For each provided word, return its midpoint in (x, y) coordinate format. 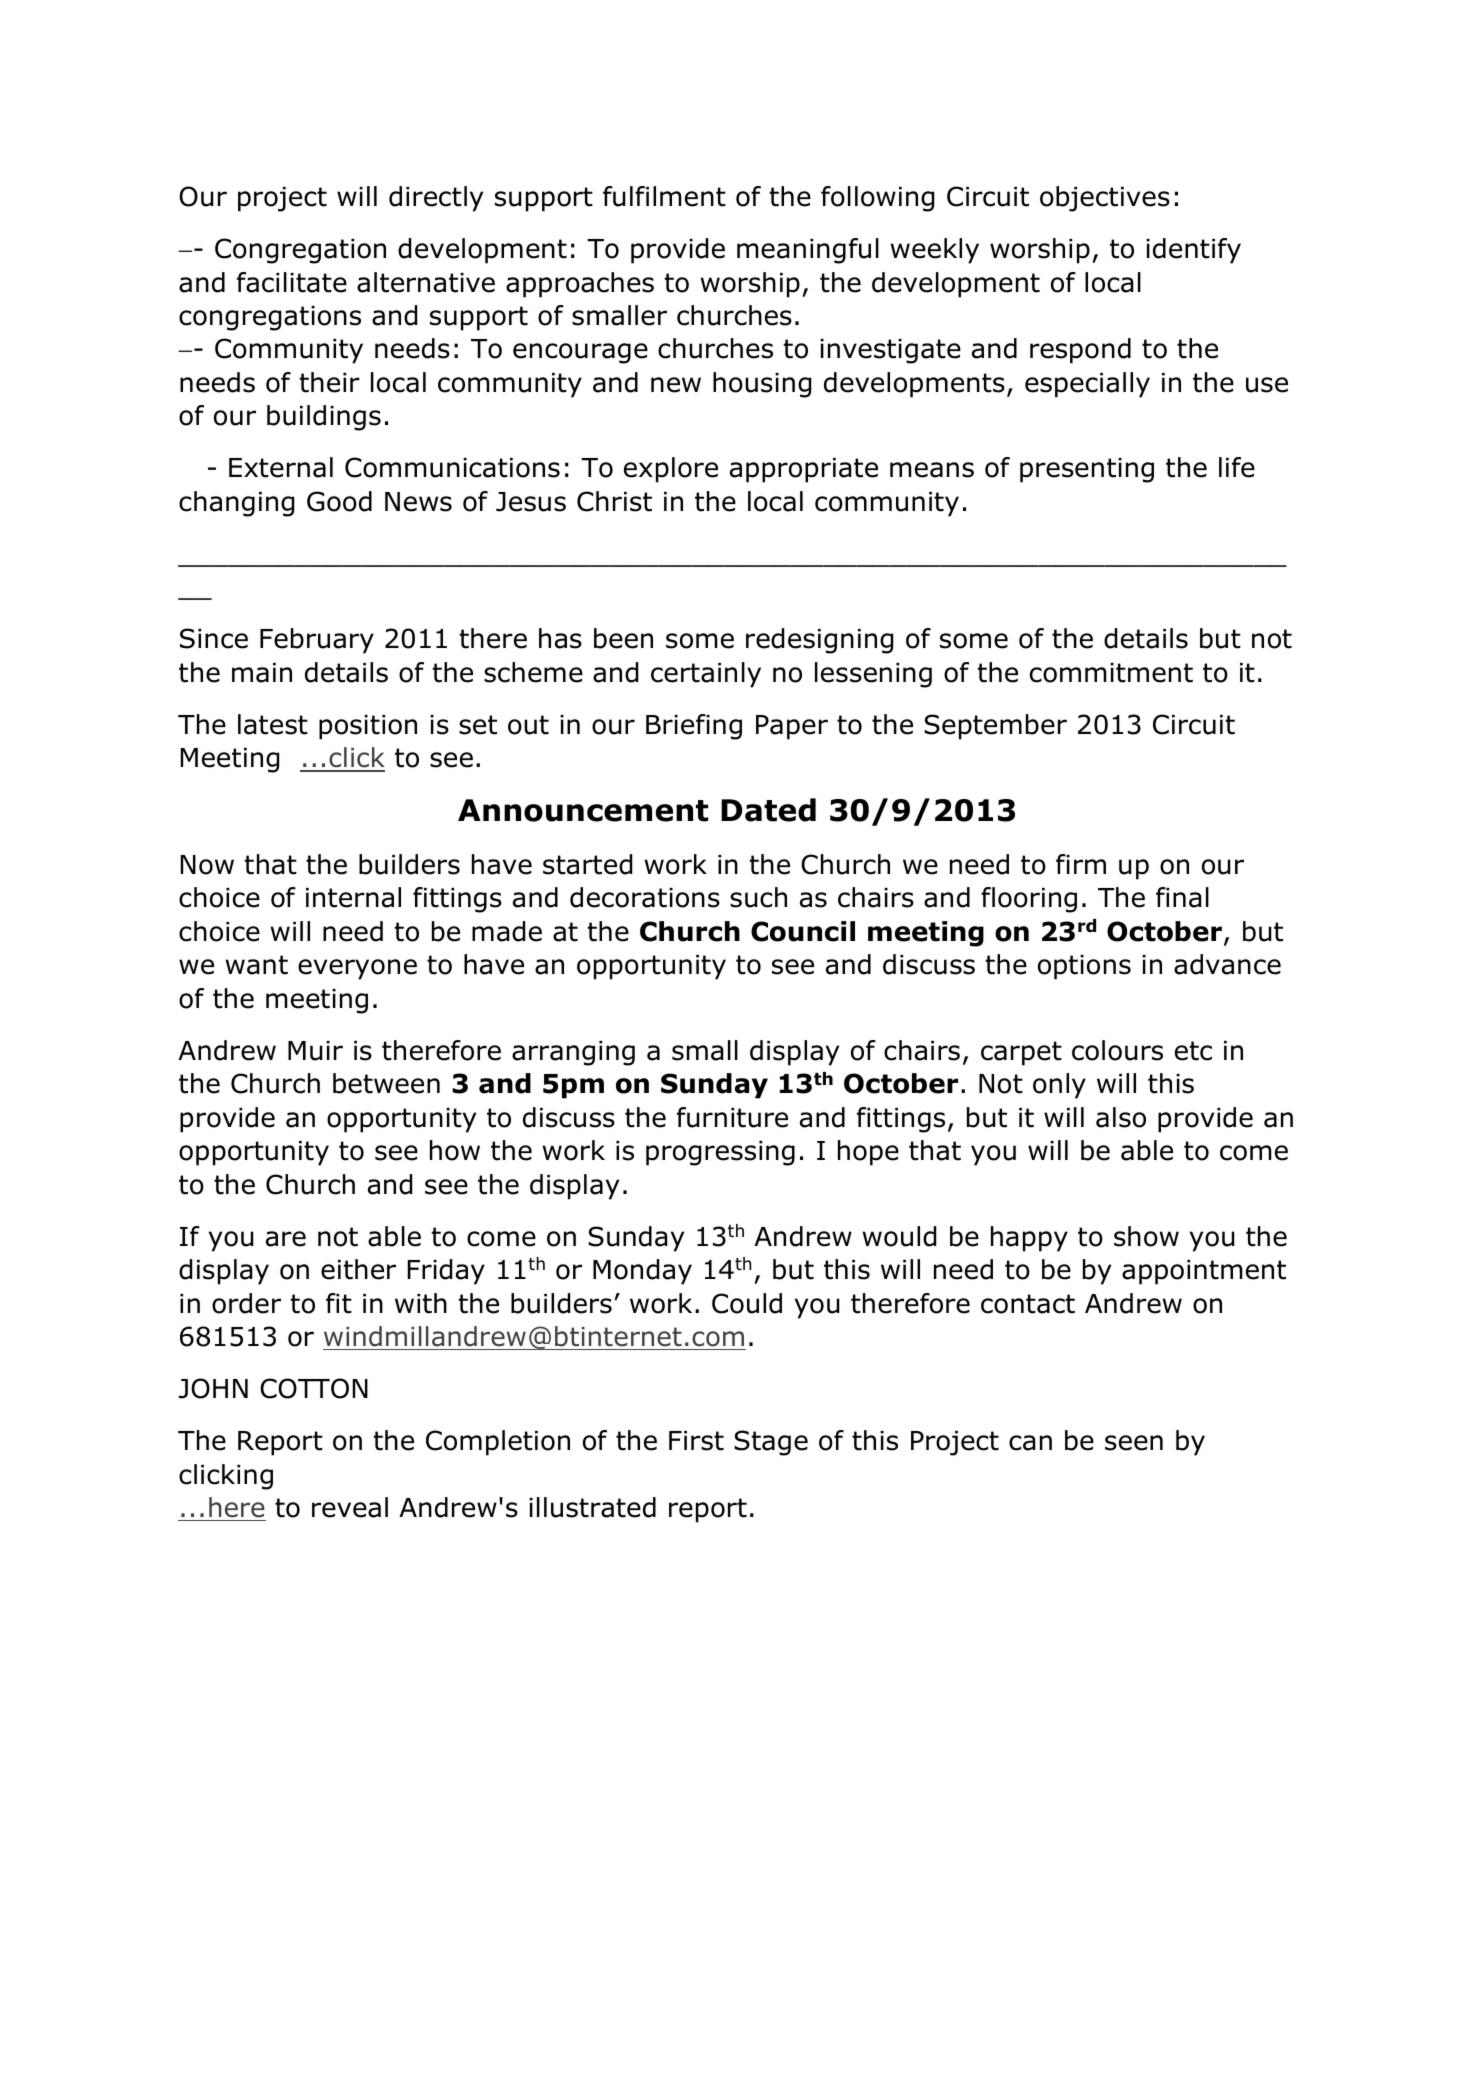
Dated (768, 810)
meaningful (808, 251)
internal (353, 897)
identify (1193, 251)
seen (1134, 1443)
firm (1081, 864)
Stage (771, 1443)
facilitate (292, 282)
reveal (350, 1507)
